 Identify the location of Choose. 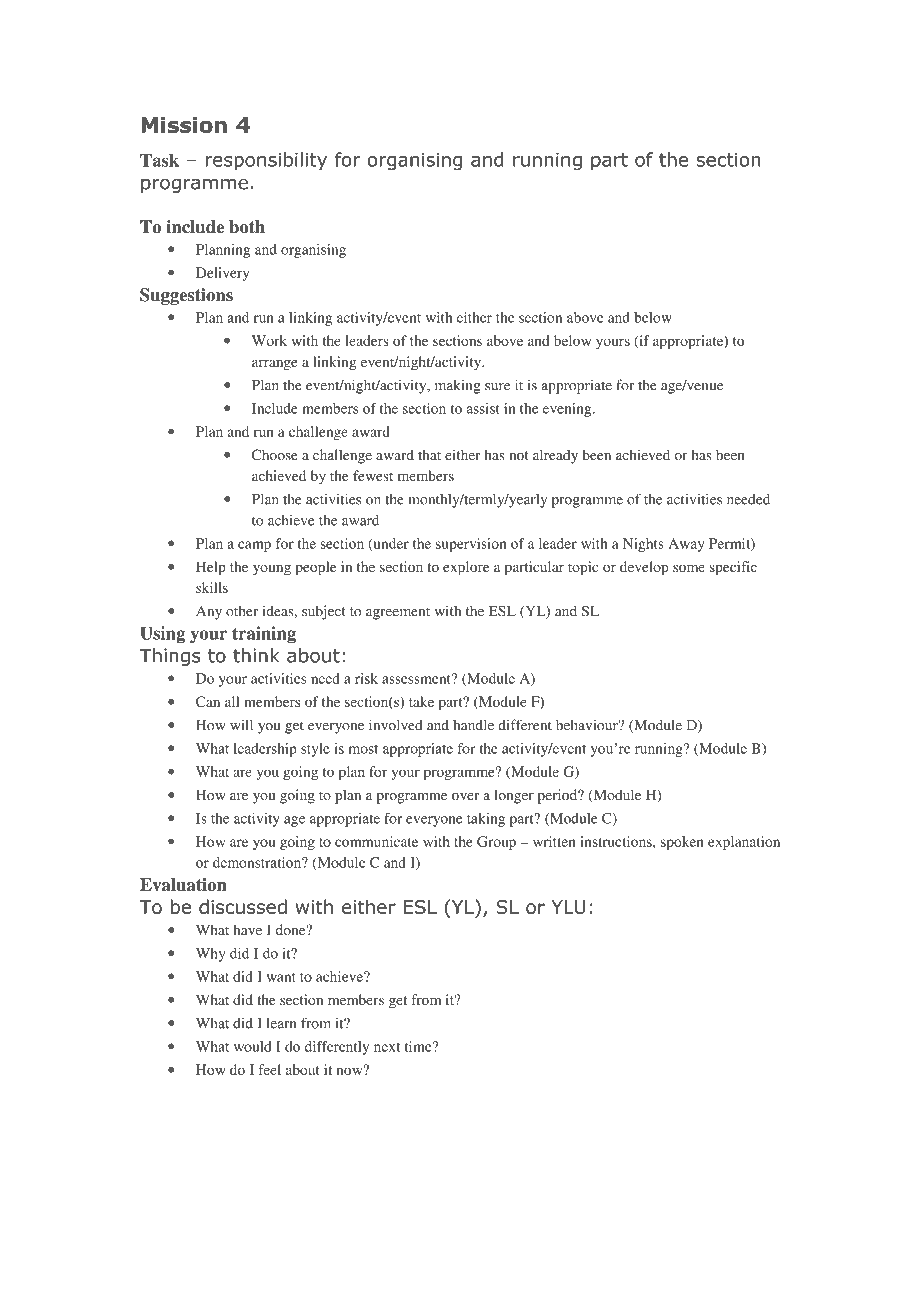
(275, 455).
